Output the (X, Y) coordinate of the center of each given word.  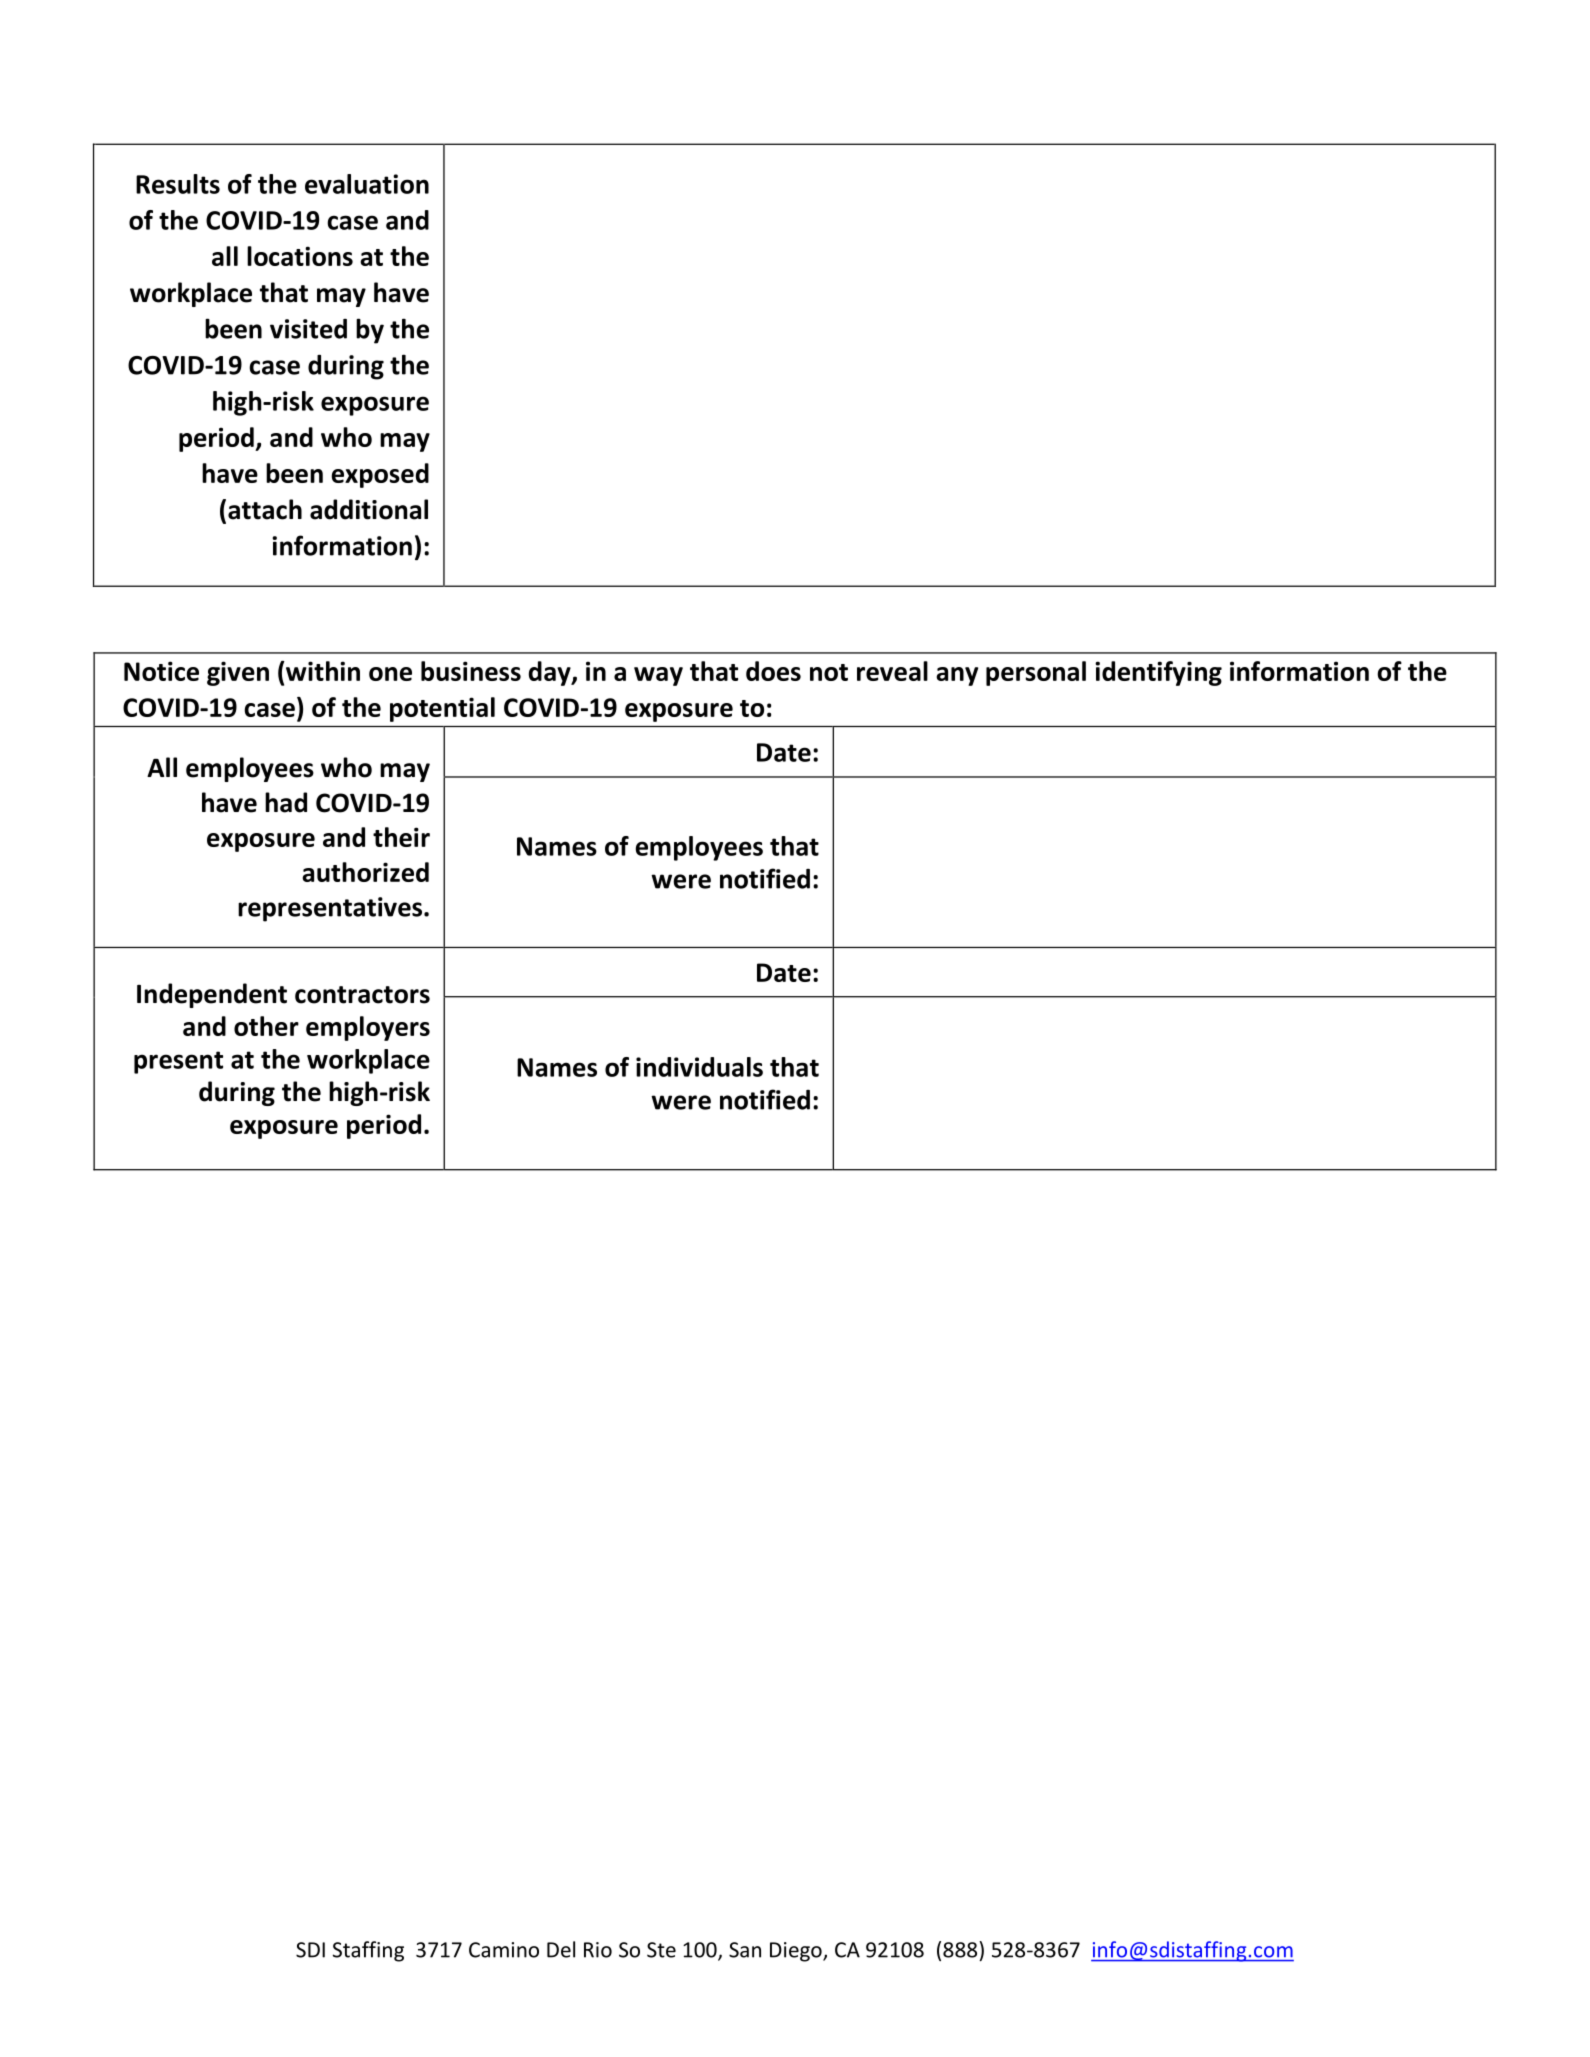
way (658, 676)
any (957, 676)
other (266, 1026)
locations (300, 256)
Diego (797, 1952)
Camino (504, 1950)
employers (368, 1028)
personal (1036, 673)
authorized (365, 872)
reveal (892, 671)
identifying (1158, 673)
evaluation (367, 184)
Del (561, 1949)
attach (265, 509)
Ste (661, 1950)
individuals (699, 1067)
